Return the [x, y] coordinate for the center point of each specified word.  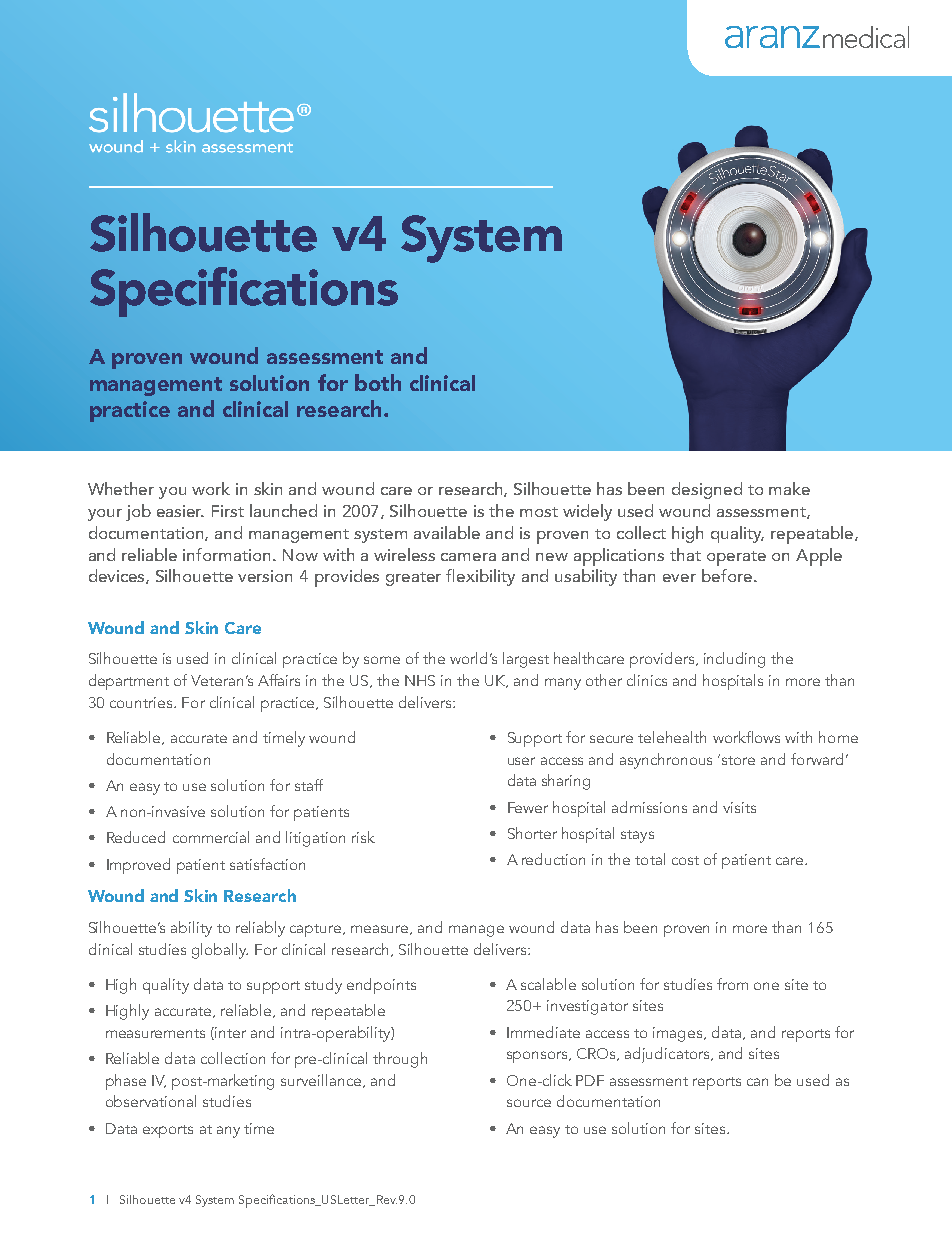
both [378, 382]
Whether [121, 488]
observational [151, 1101]
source [529, 1103]
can [757, 1082]
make [789, 488]
